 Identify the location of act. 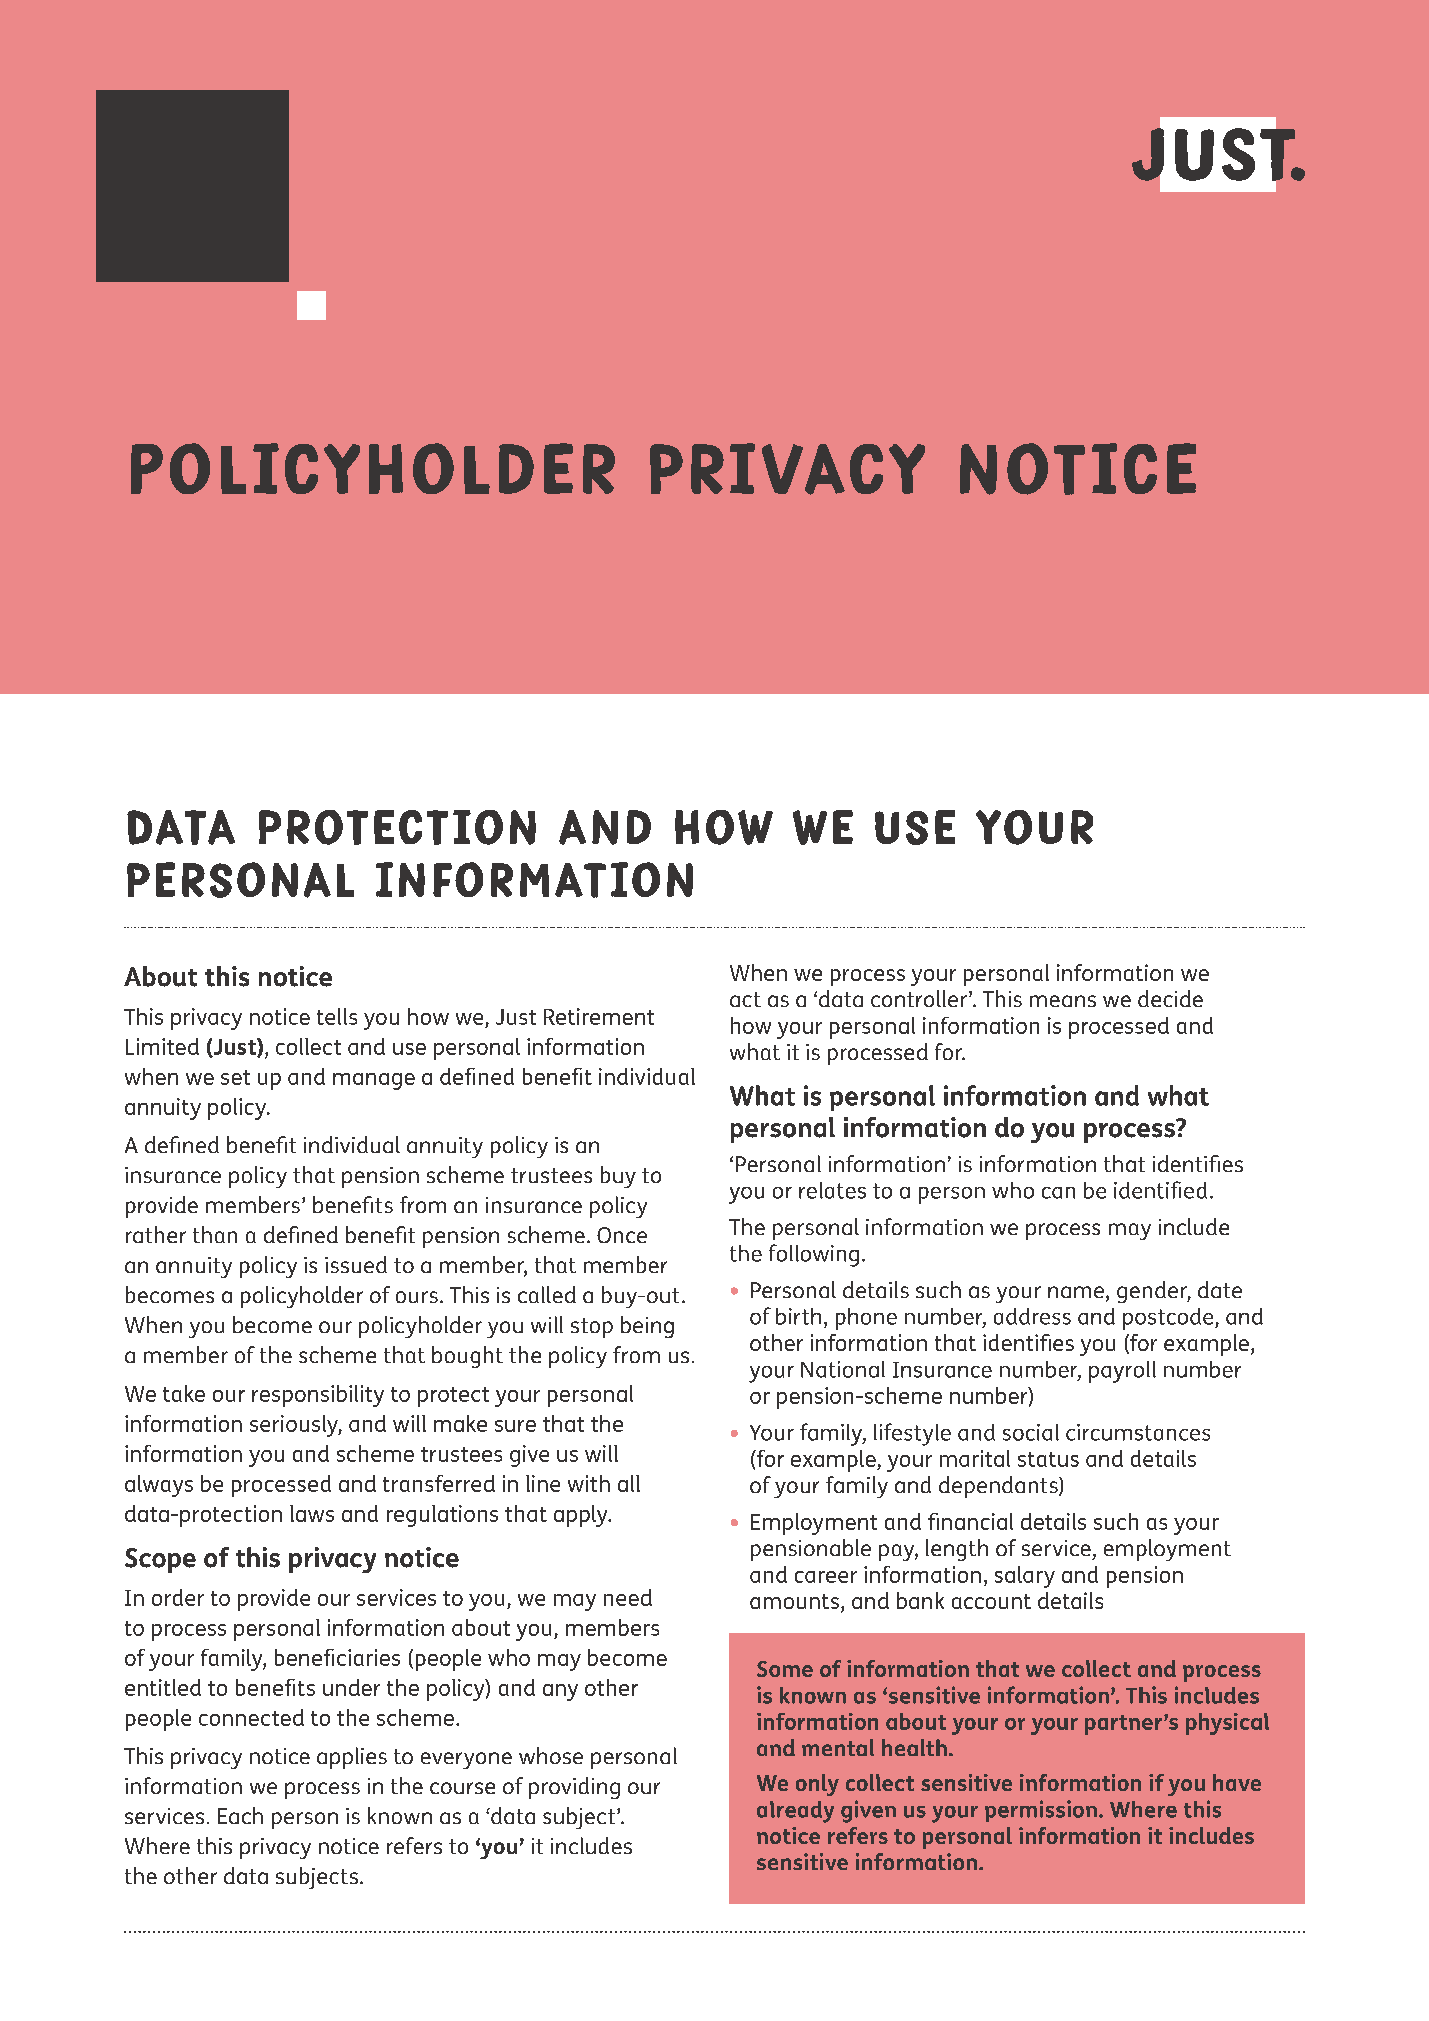
(745, 999).
